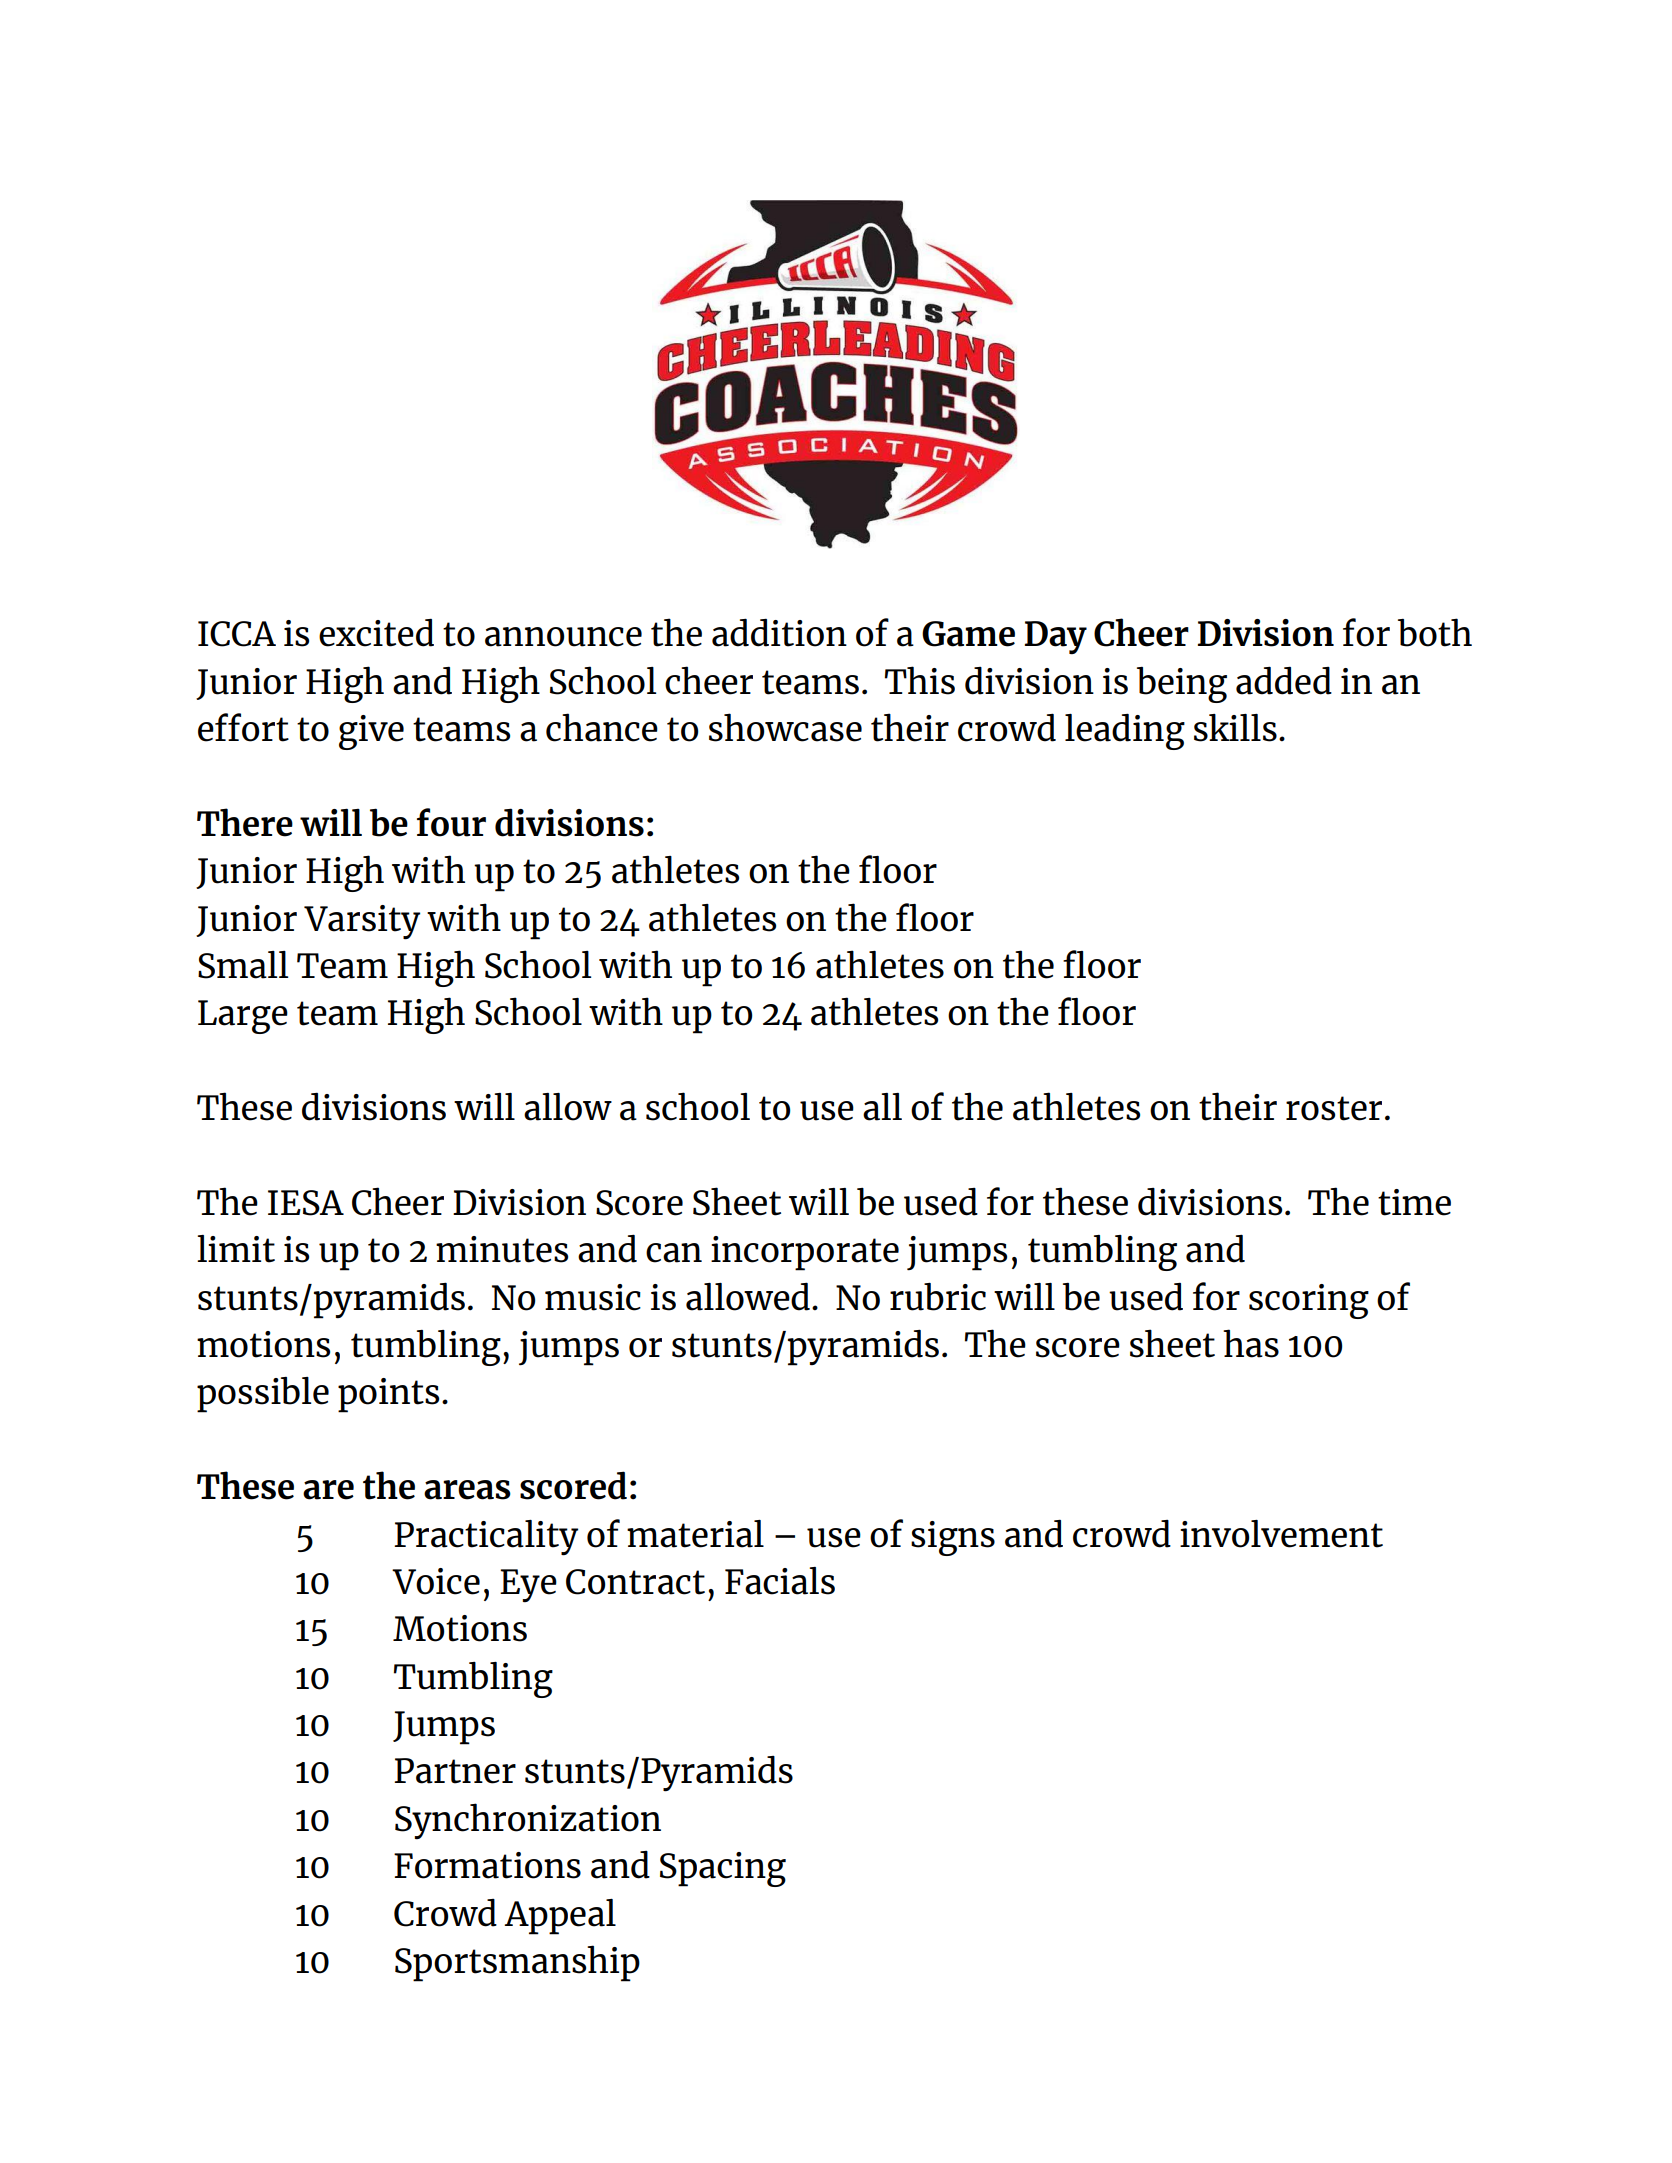 This screenshot has width=1672, height=2163. What do you see at coordinates (362, 922) in the screenshot?
I see `Varsity` at bounding box center [362, 922].
